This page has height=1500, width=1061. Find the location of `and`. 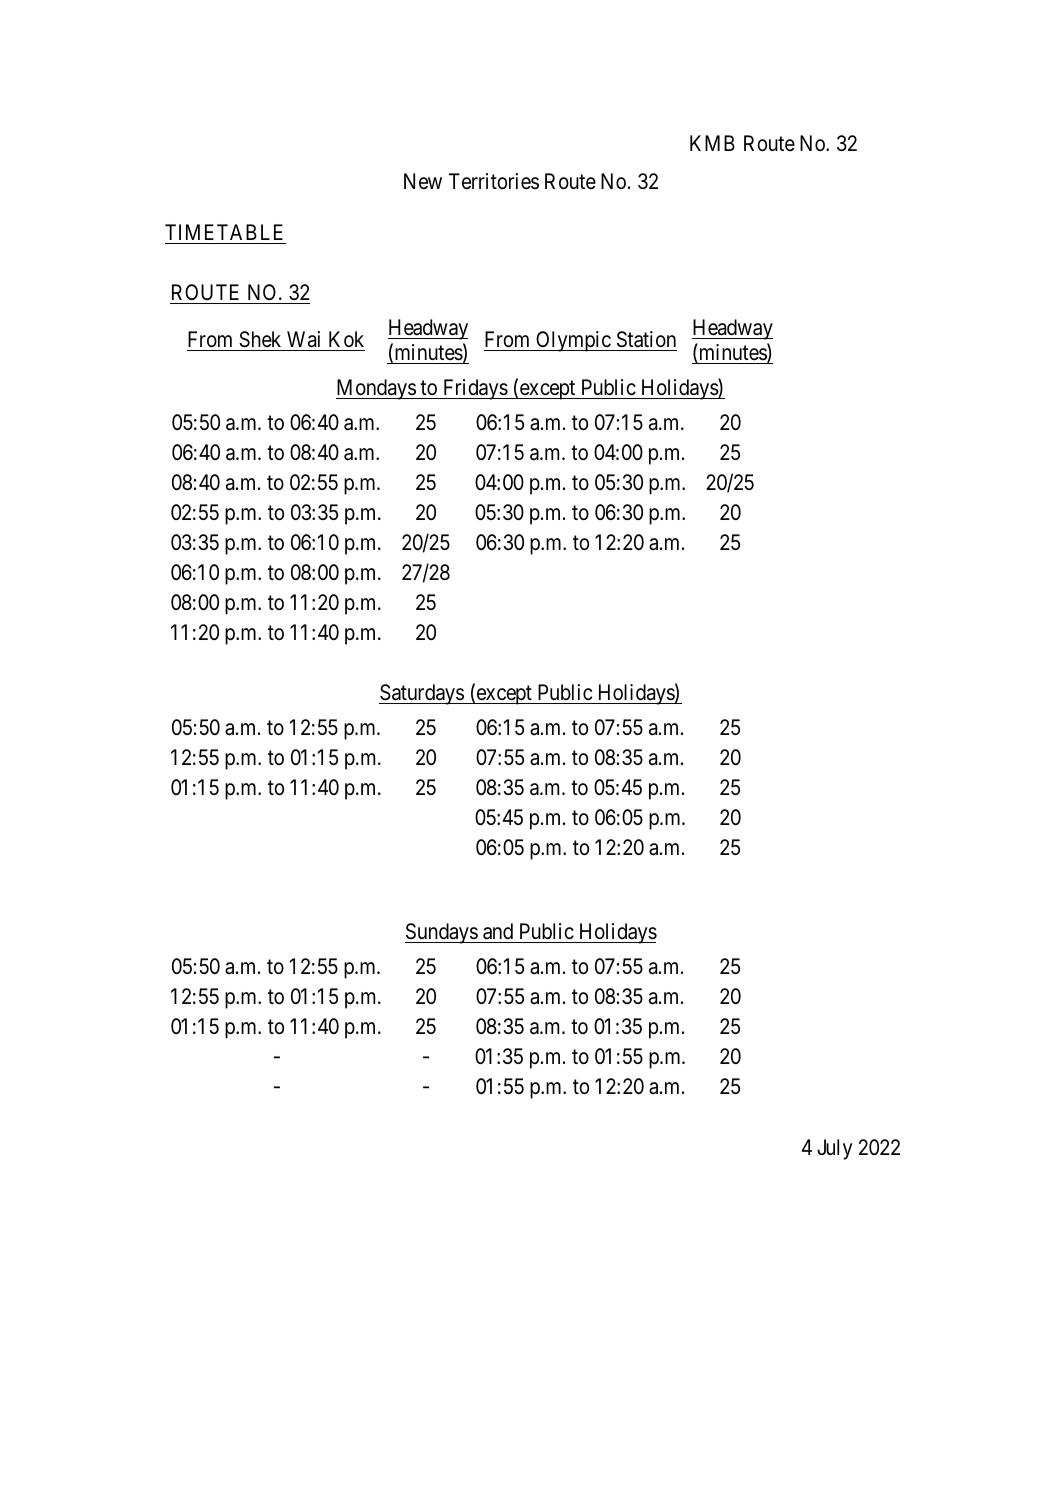

and is located at coordinates (498, 931).
